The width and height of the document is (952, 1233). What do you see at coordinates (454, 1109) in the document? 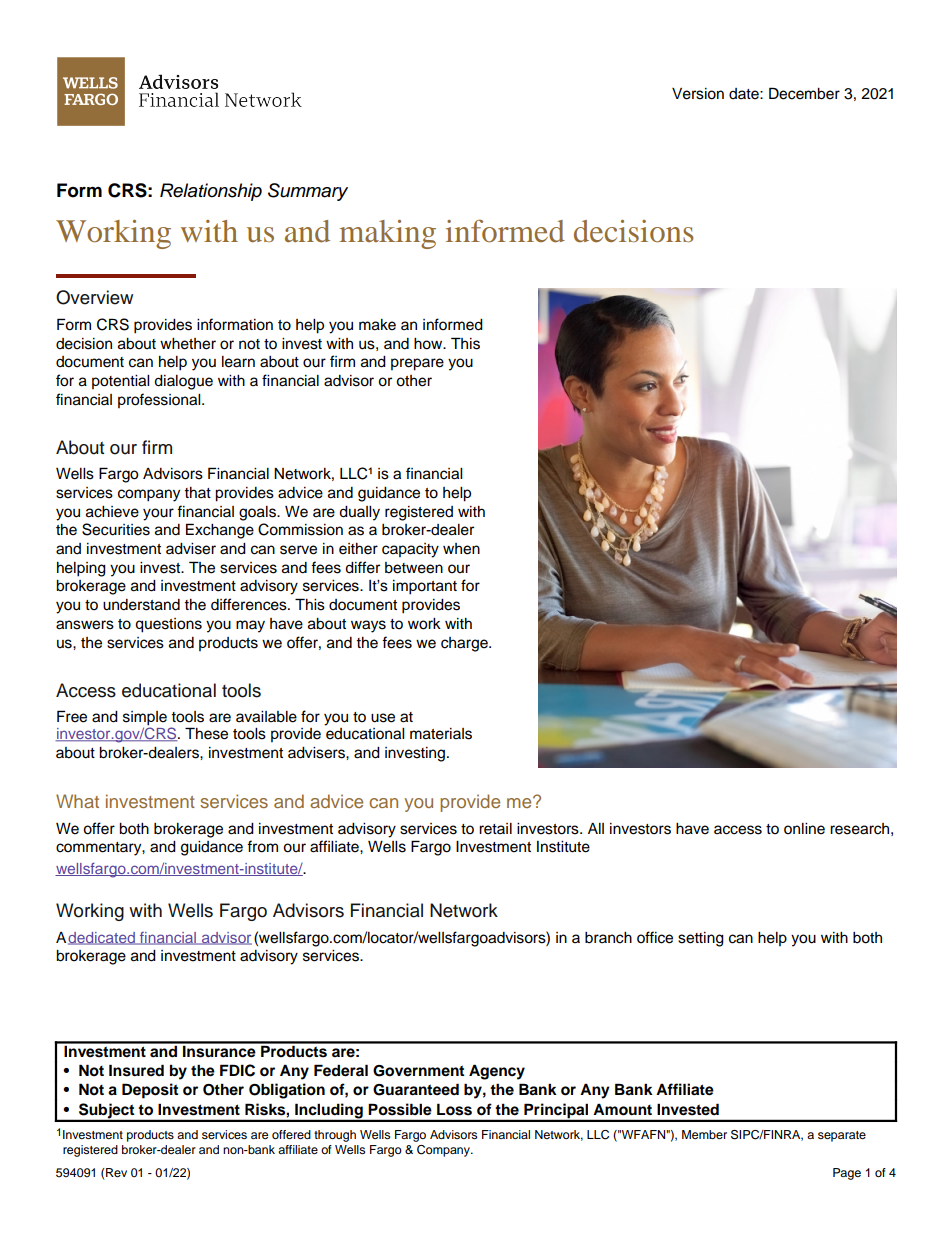
I see `Loss` at bounding box center [454, 1109].
